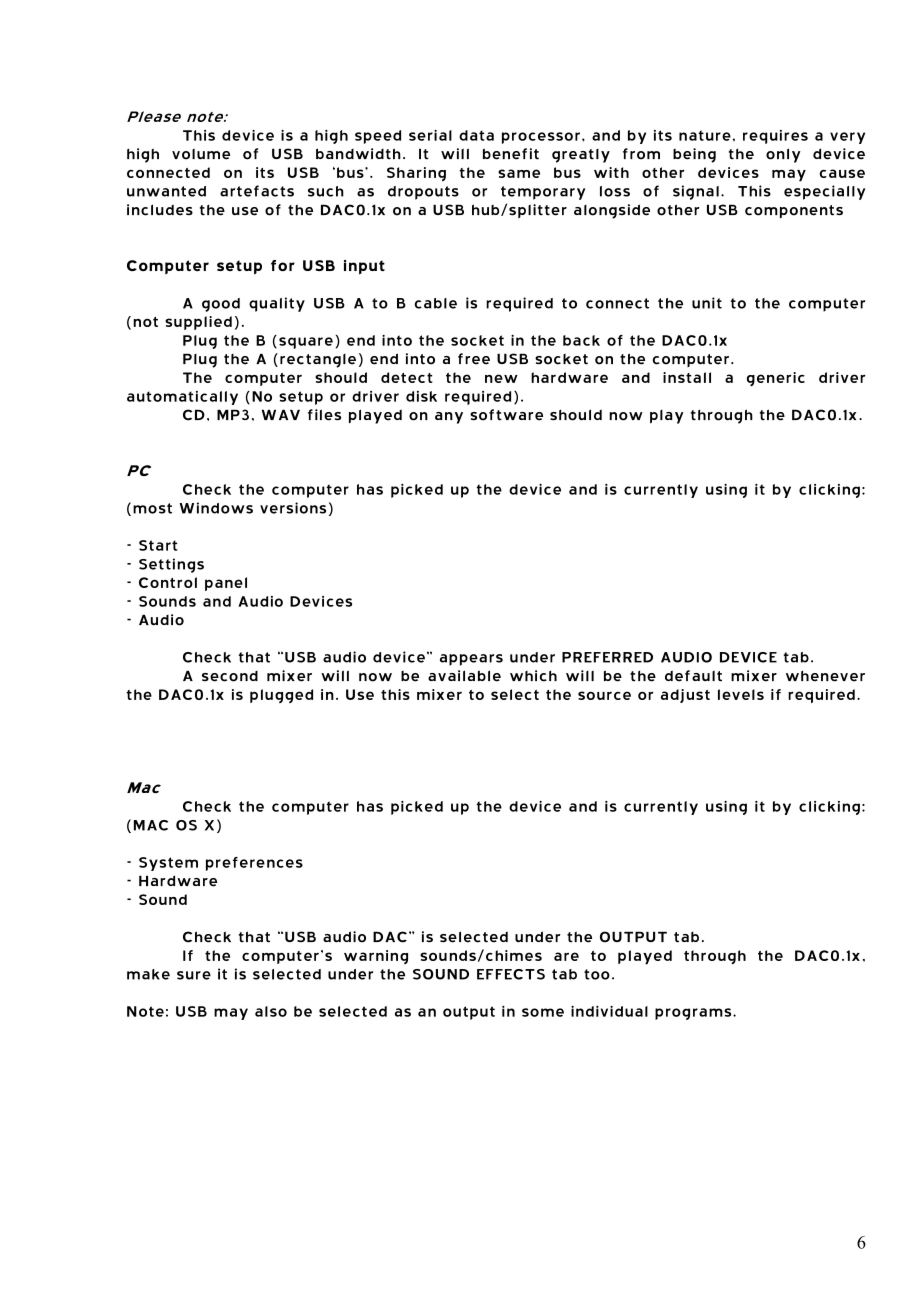 The image size is (924, 1308). I want to click on benefit, so click(511, 154).
